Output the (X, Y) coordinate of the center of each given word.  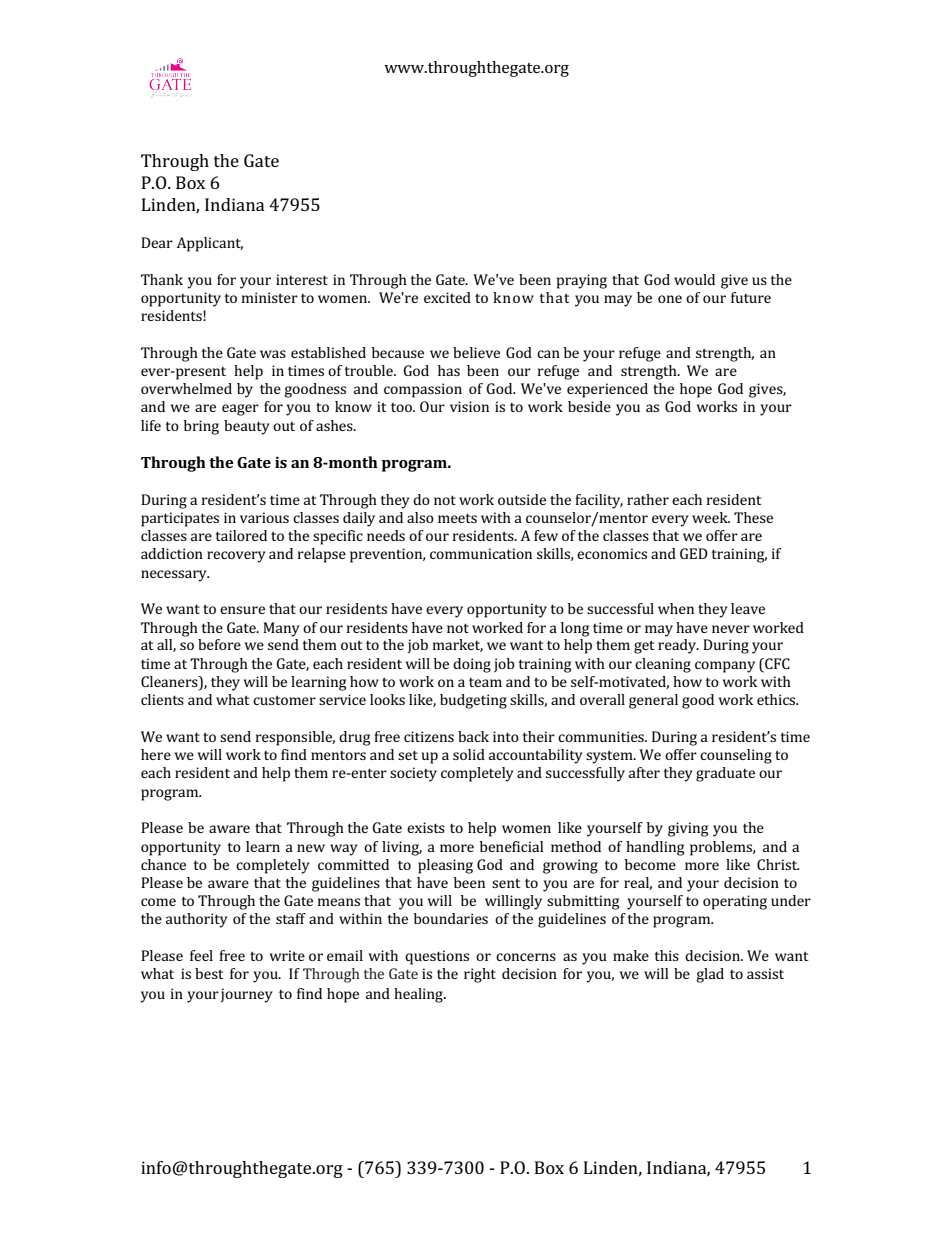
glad (710, 975)
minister (270, 297)
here (156, 754)
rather (648, 499)
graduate (725, 774)
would (694, 279)
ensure (242, 610)
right (480, 975)
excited (447, 297)
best (209, 973)
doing (472, 665)
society (413, 774)
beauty (247, 427)
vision (469, 406)
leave (748, 608)
